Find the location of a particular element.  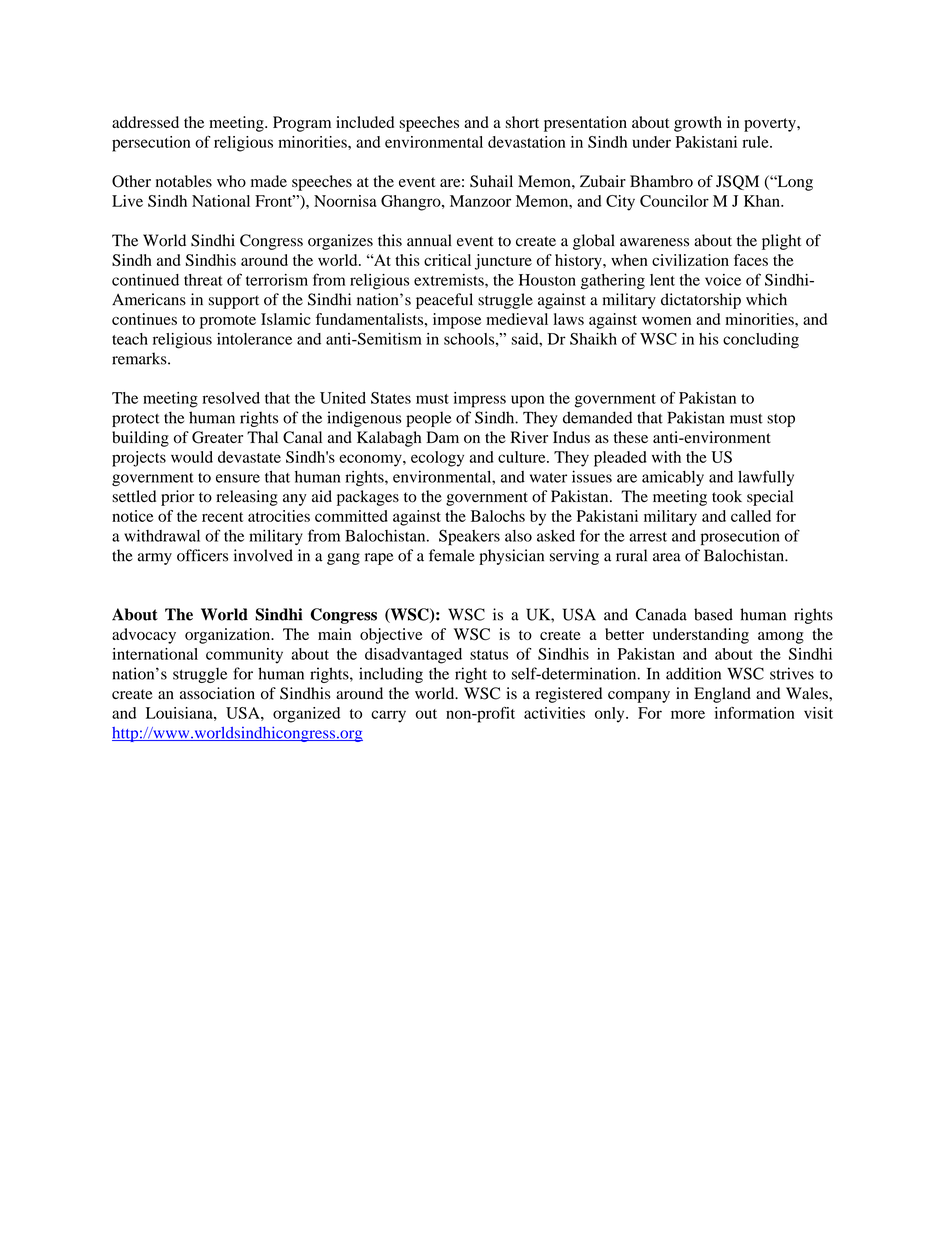

Speakers is located at coordinates (469, 537).
